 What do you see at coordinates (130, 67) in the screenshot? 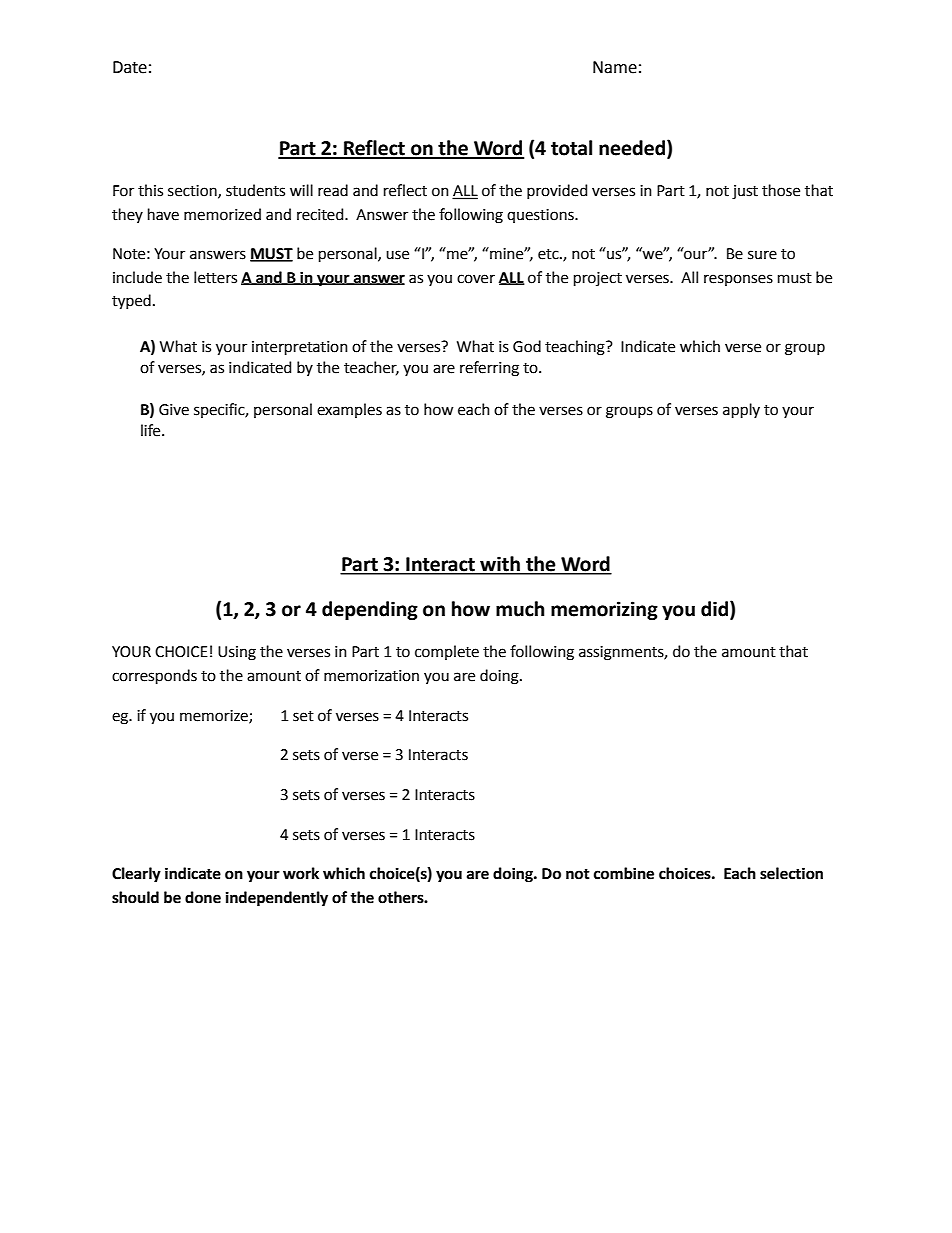
I see `Date` at bounding box center [130, 67].
